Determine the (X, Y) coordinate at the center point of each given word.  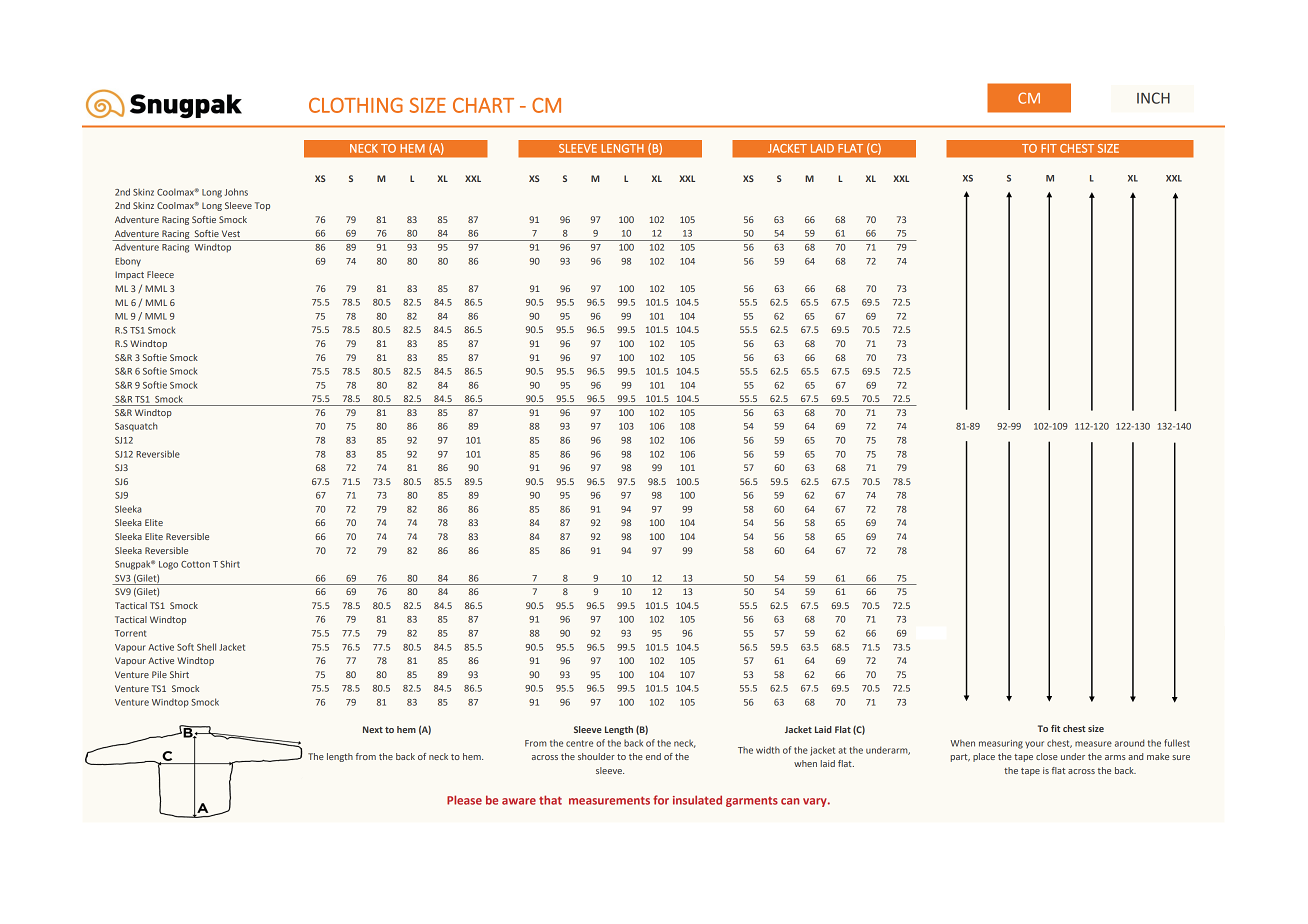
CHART (483, 105)
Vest (231, 233)
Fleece (160, 274)
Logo (168, 565)
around (1129, 743)
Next (373, 729)
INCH (1153, 98)
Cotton (195, 564)
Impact (129, 275)
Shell (206, 647)
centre (579, 743)
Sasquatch (136, 426)
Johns (236, 192)
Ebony (128, 262)
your (1034, 744)
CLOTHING (356, 105)
